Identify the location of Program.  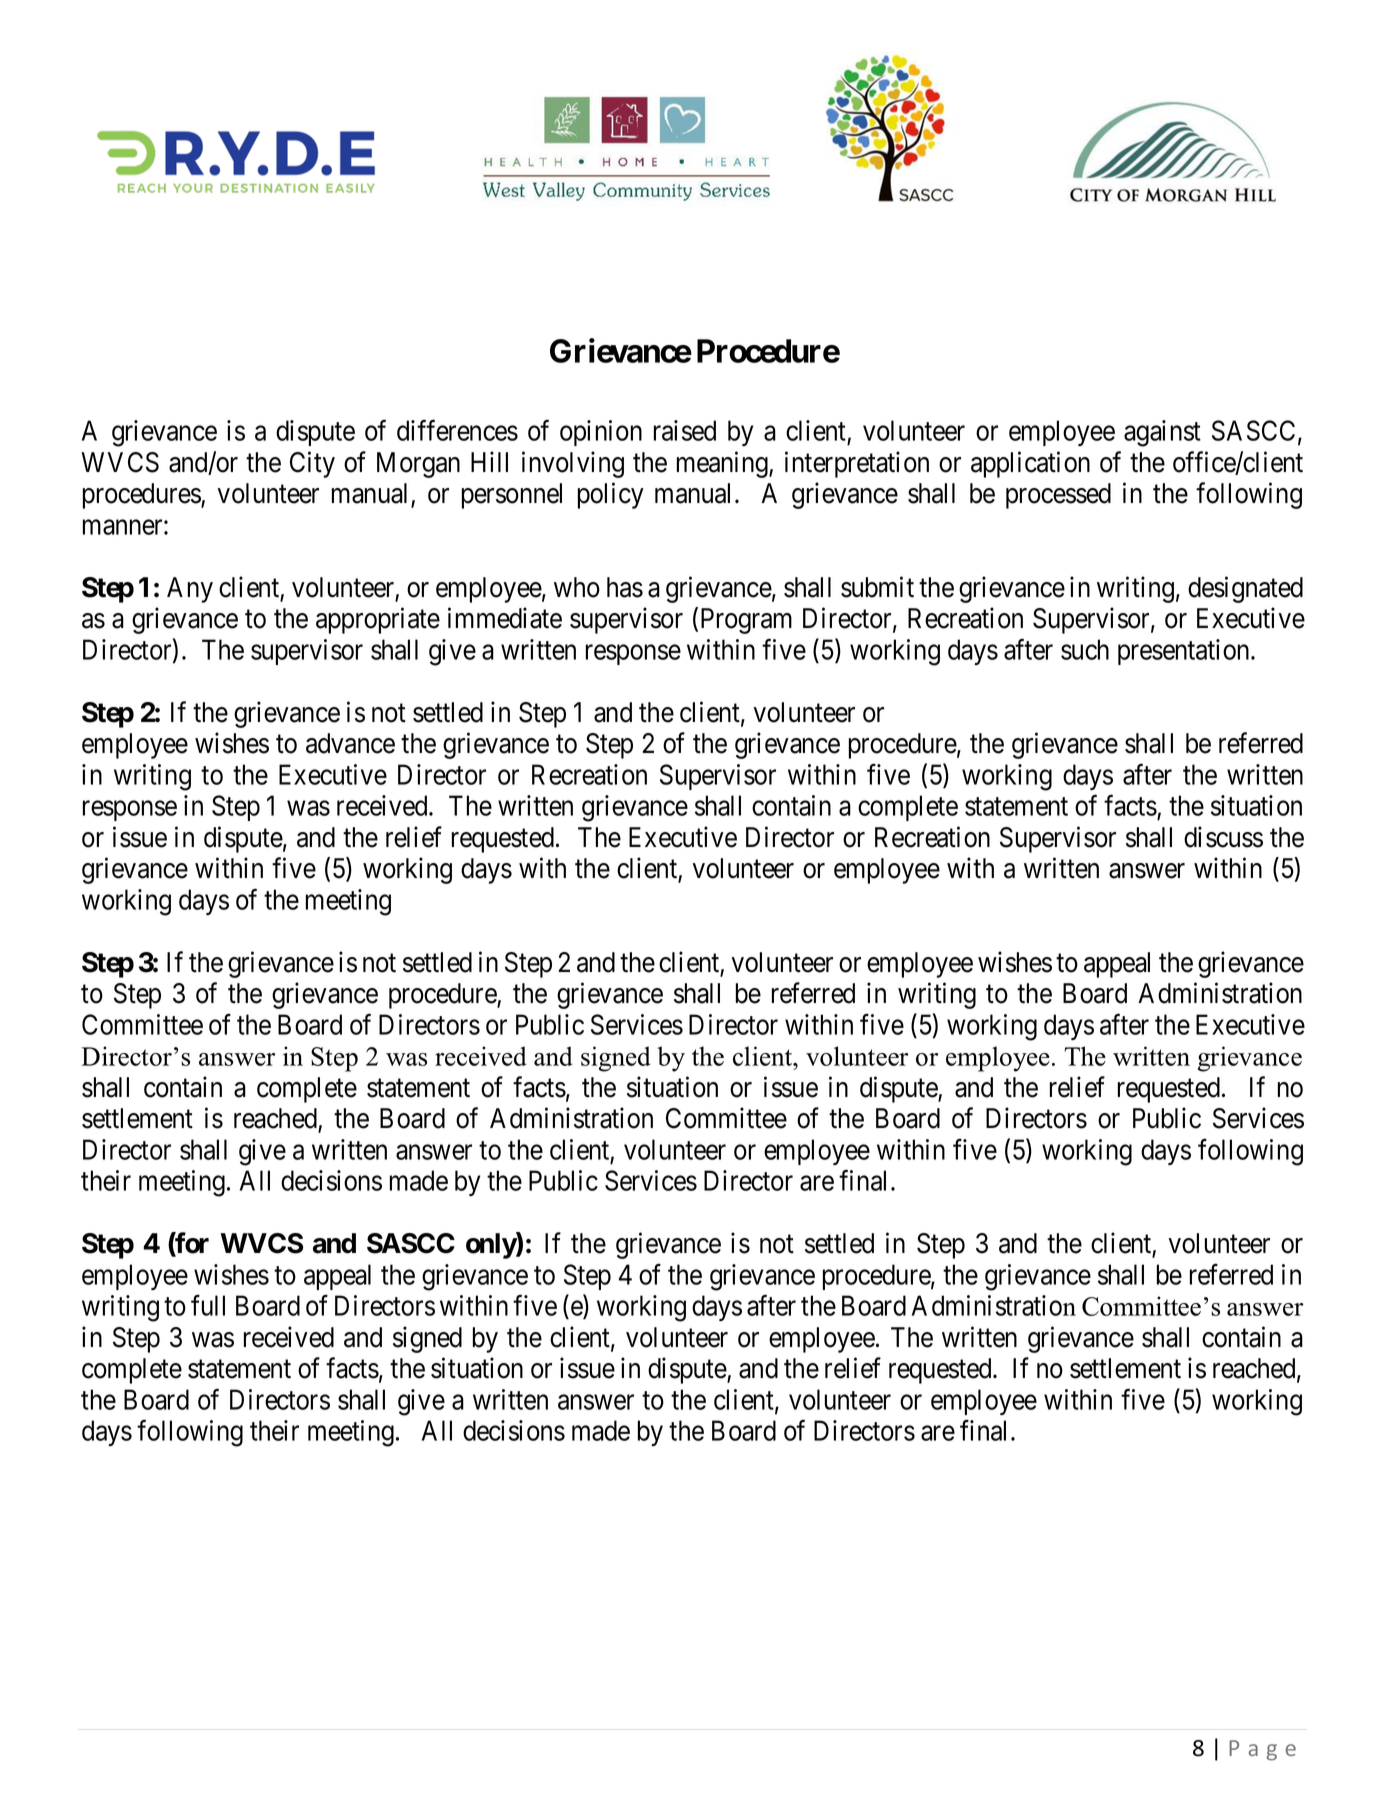
(746, 621).
